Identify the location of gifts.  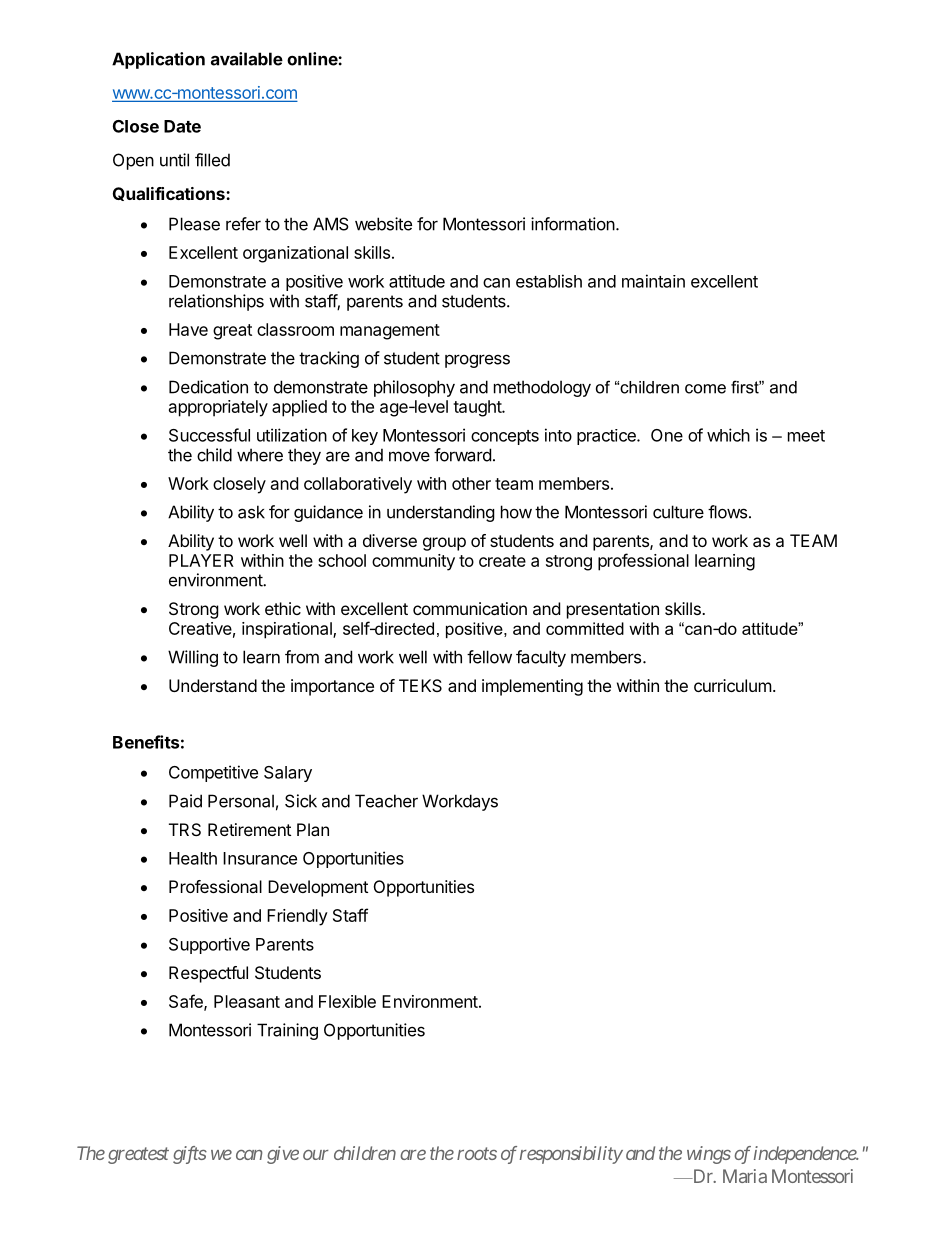
(190, 1155).
